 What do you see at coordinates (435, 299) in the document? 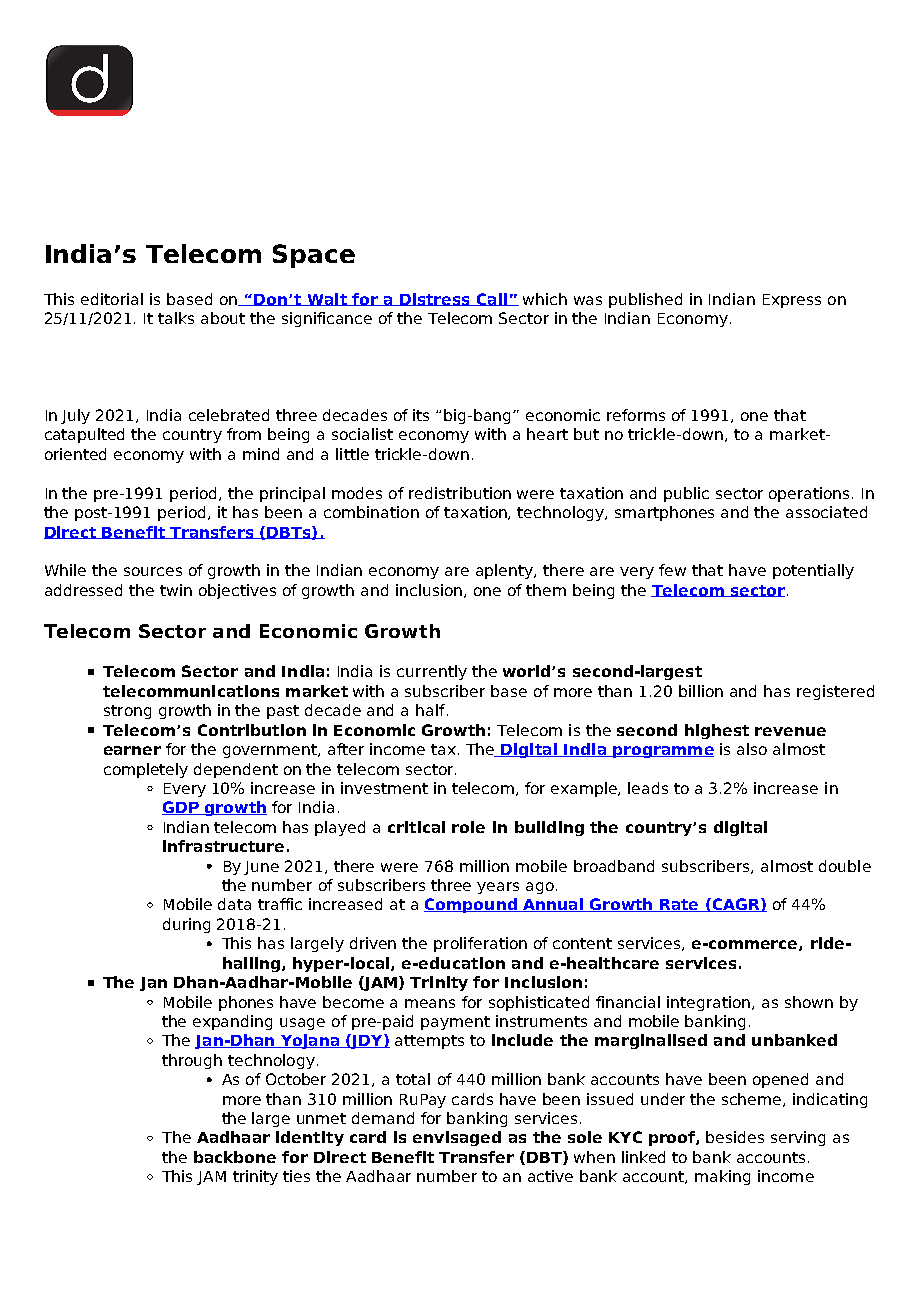
I see `Distress` at bounding box center [435, 299].
